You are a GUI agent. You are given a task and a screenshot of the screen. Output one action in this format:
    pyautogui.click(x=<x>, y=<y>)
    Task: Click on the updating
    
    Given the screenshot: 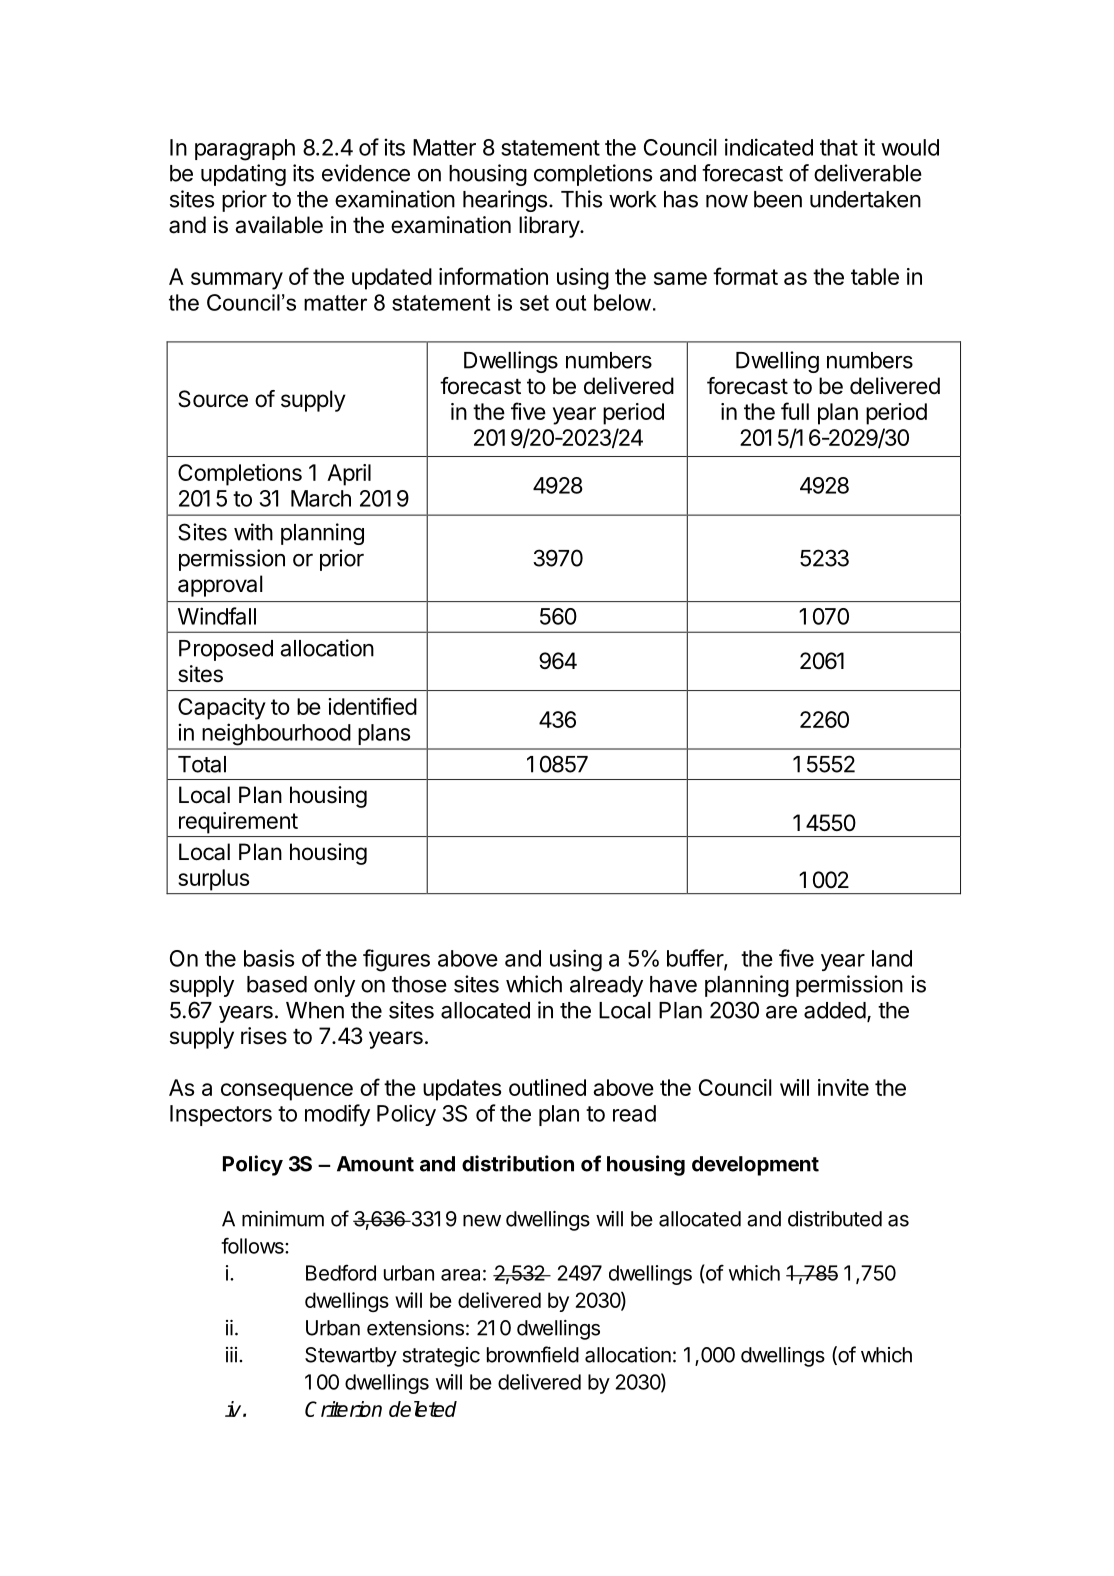 What is the action you would take?
    pyautogui.click(x=243, y=175)
